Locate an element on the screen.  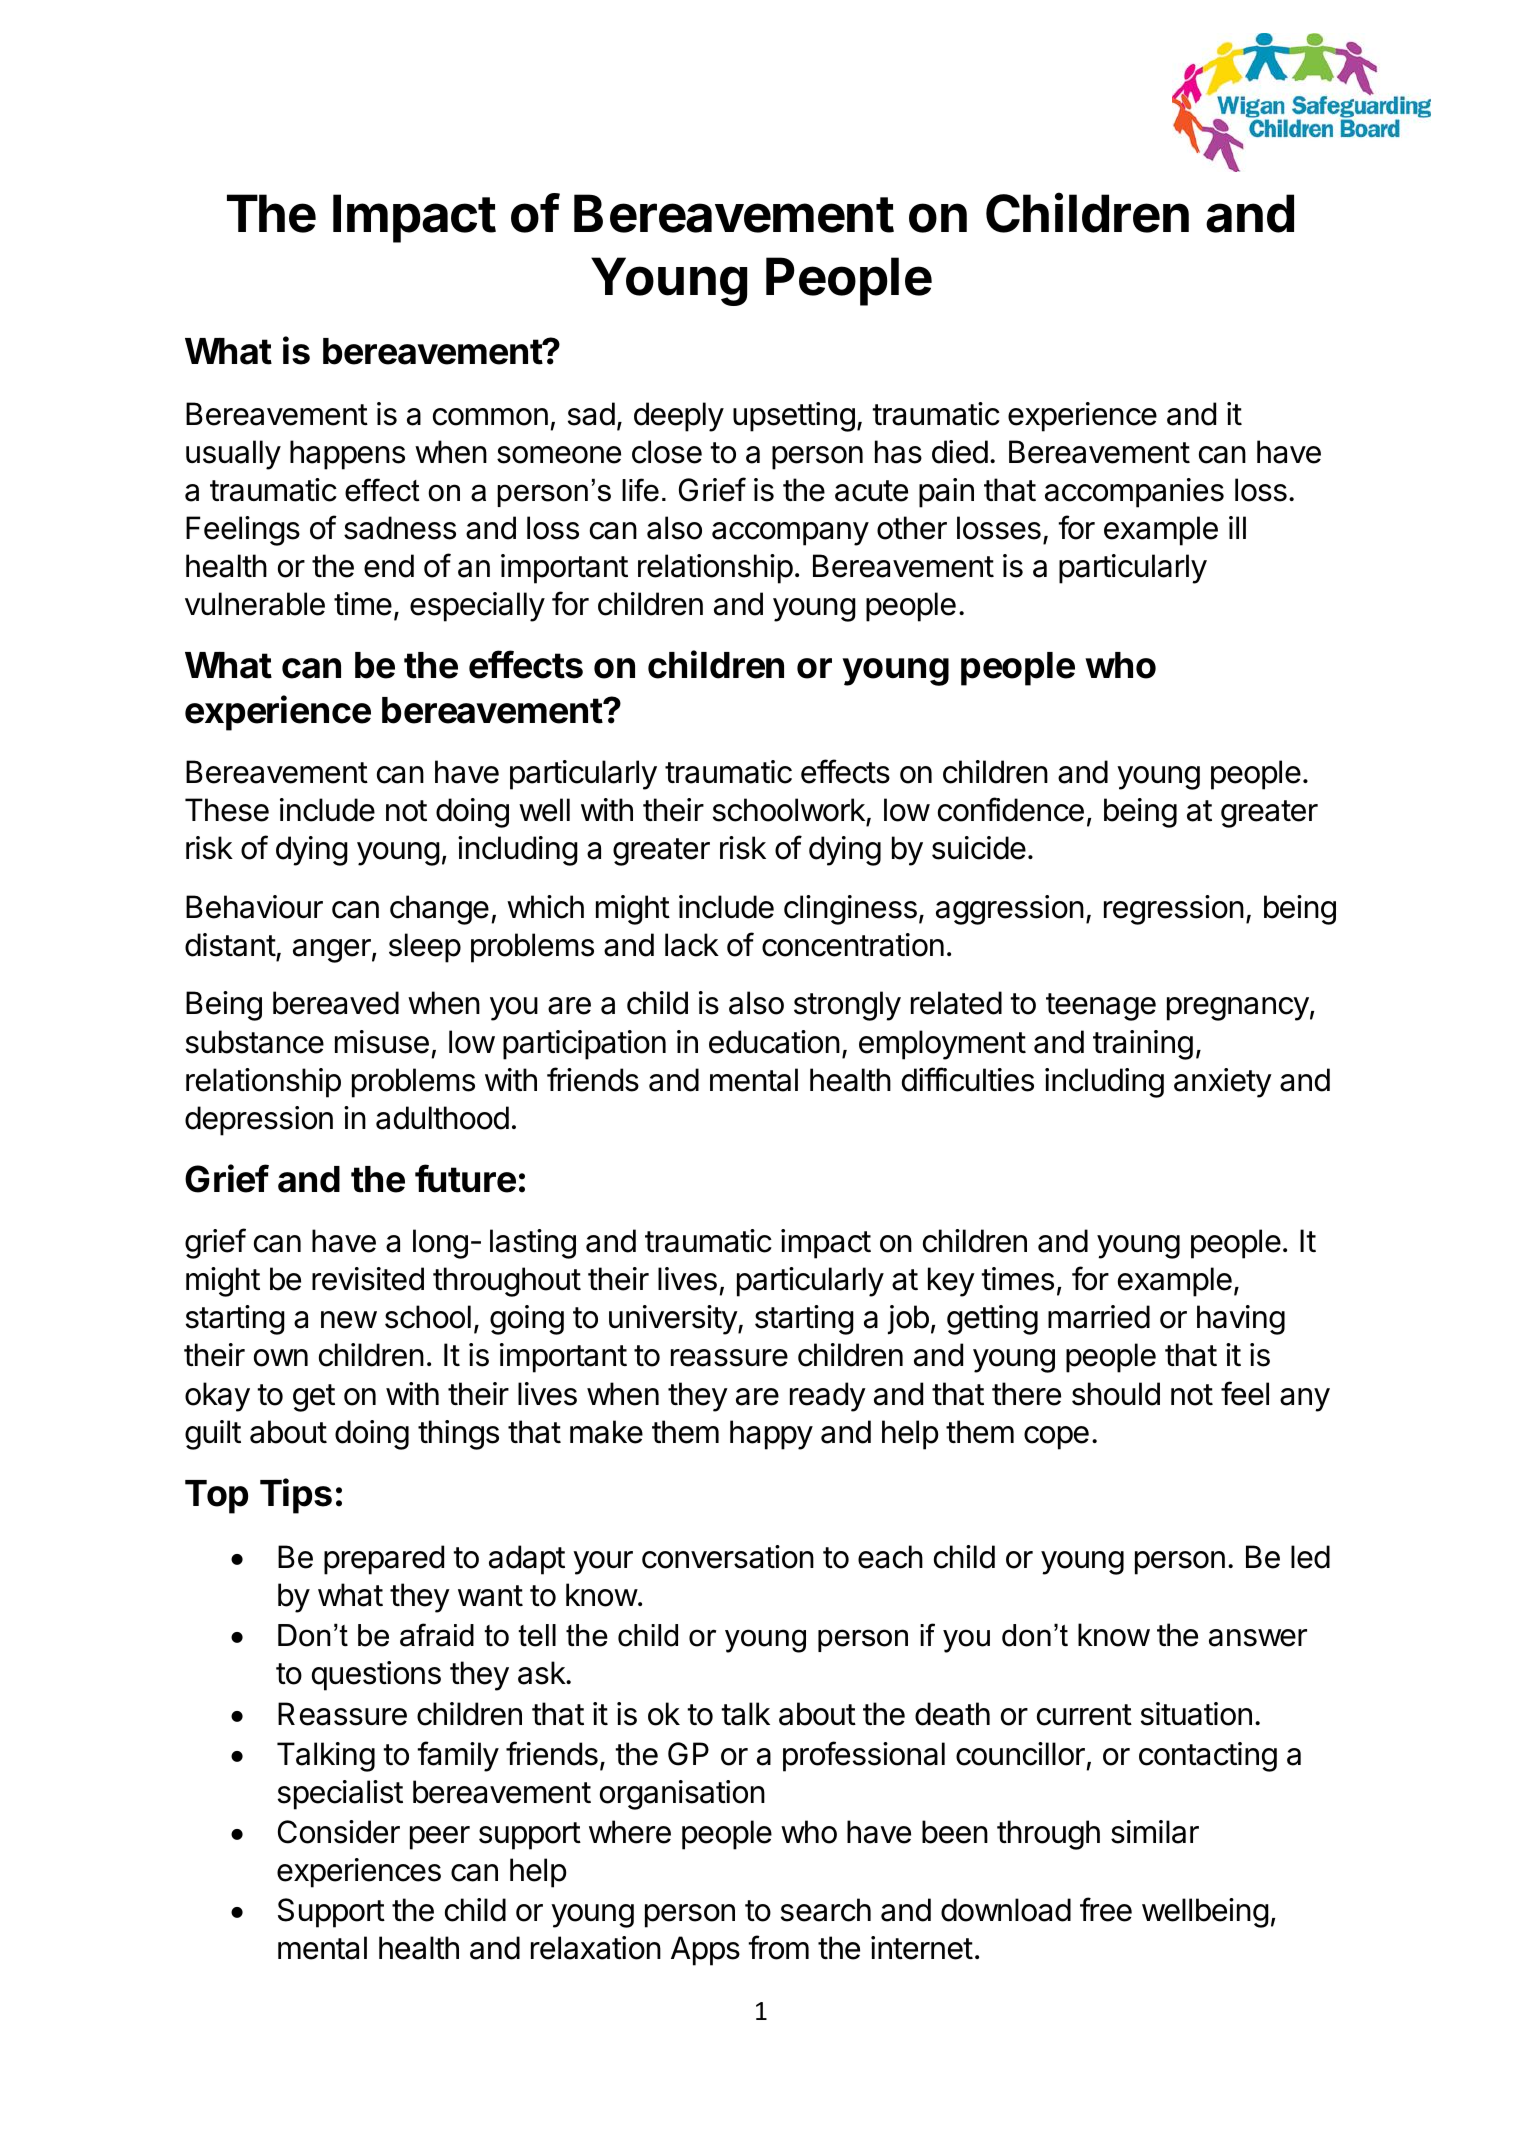
should is located at coordinates (1116, 1394).
